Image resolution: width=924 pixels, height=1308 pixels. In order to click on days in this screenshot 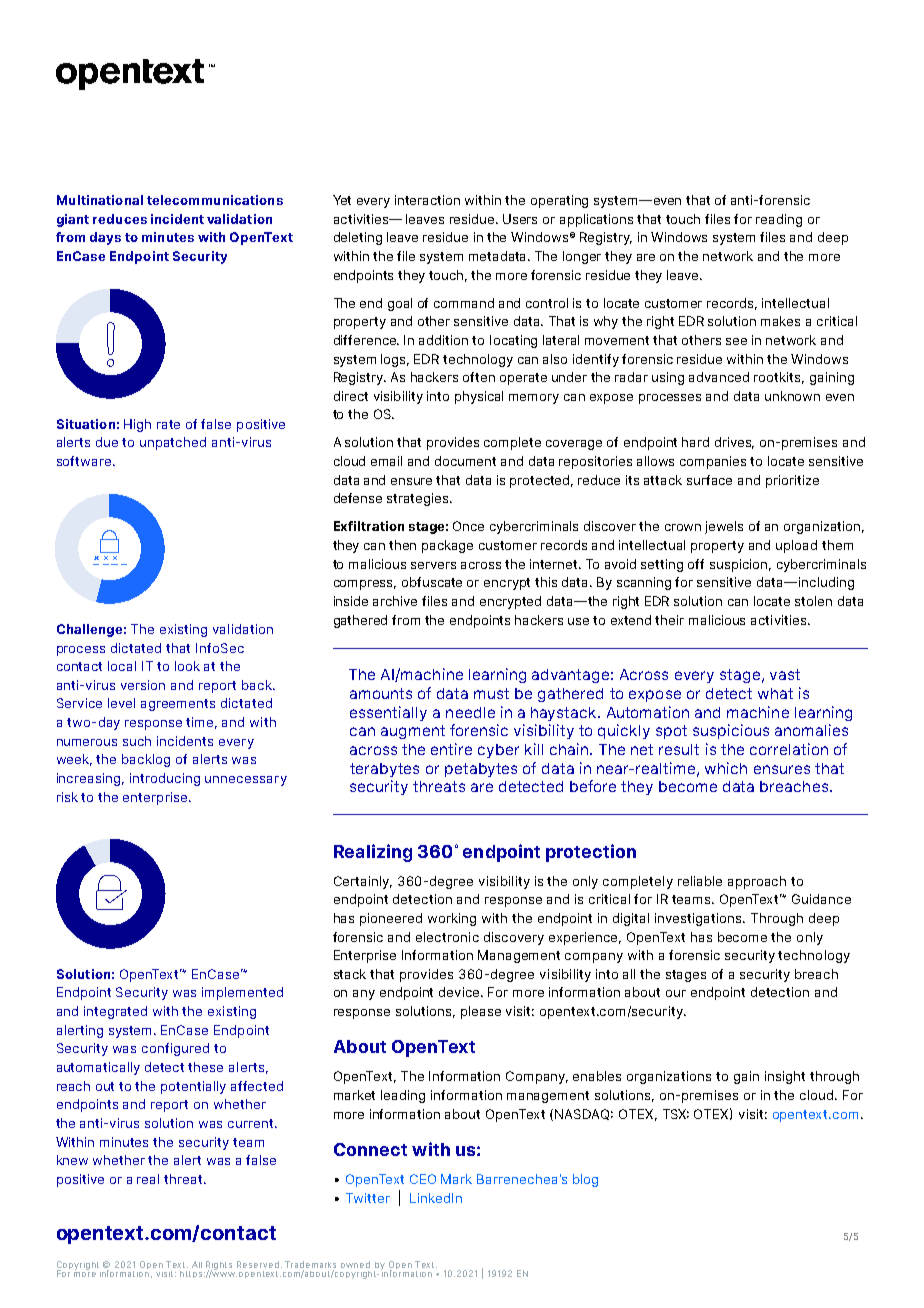, I will do `click(105, 238)`.
